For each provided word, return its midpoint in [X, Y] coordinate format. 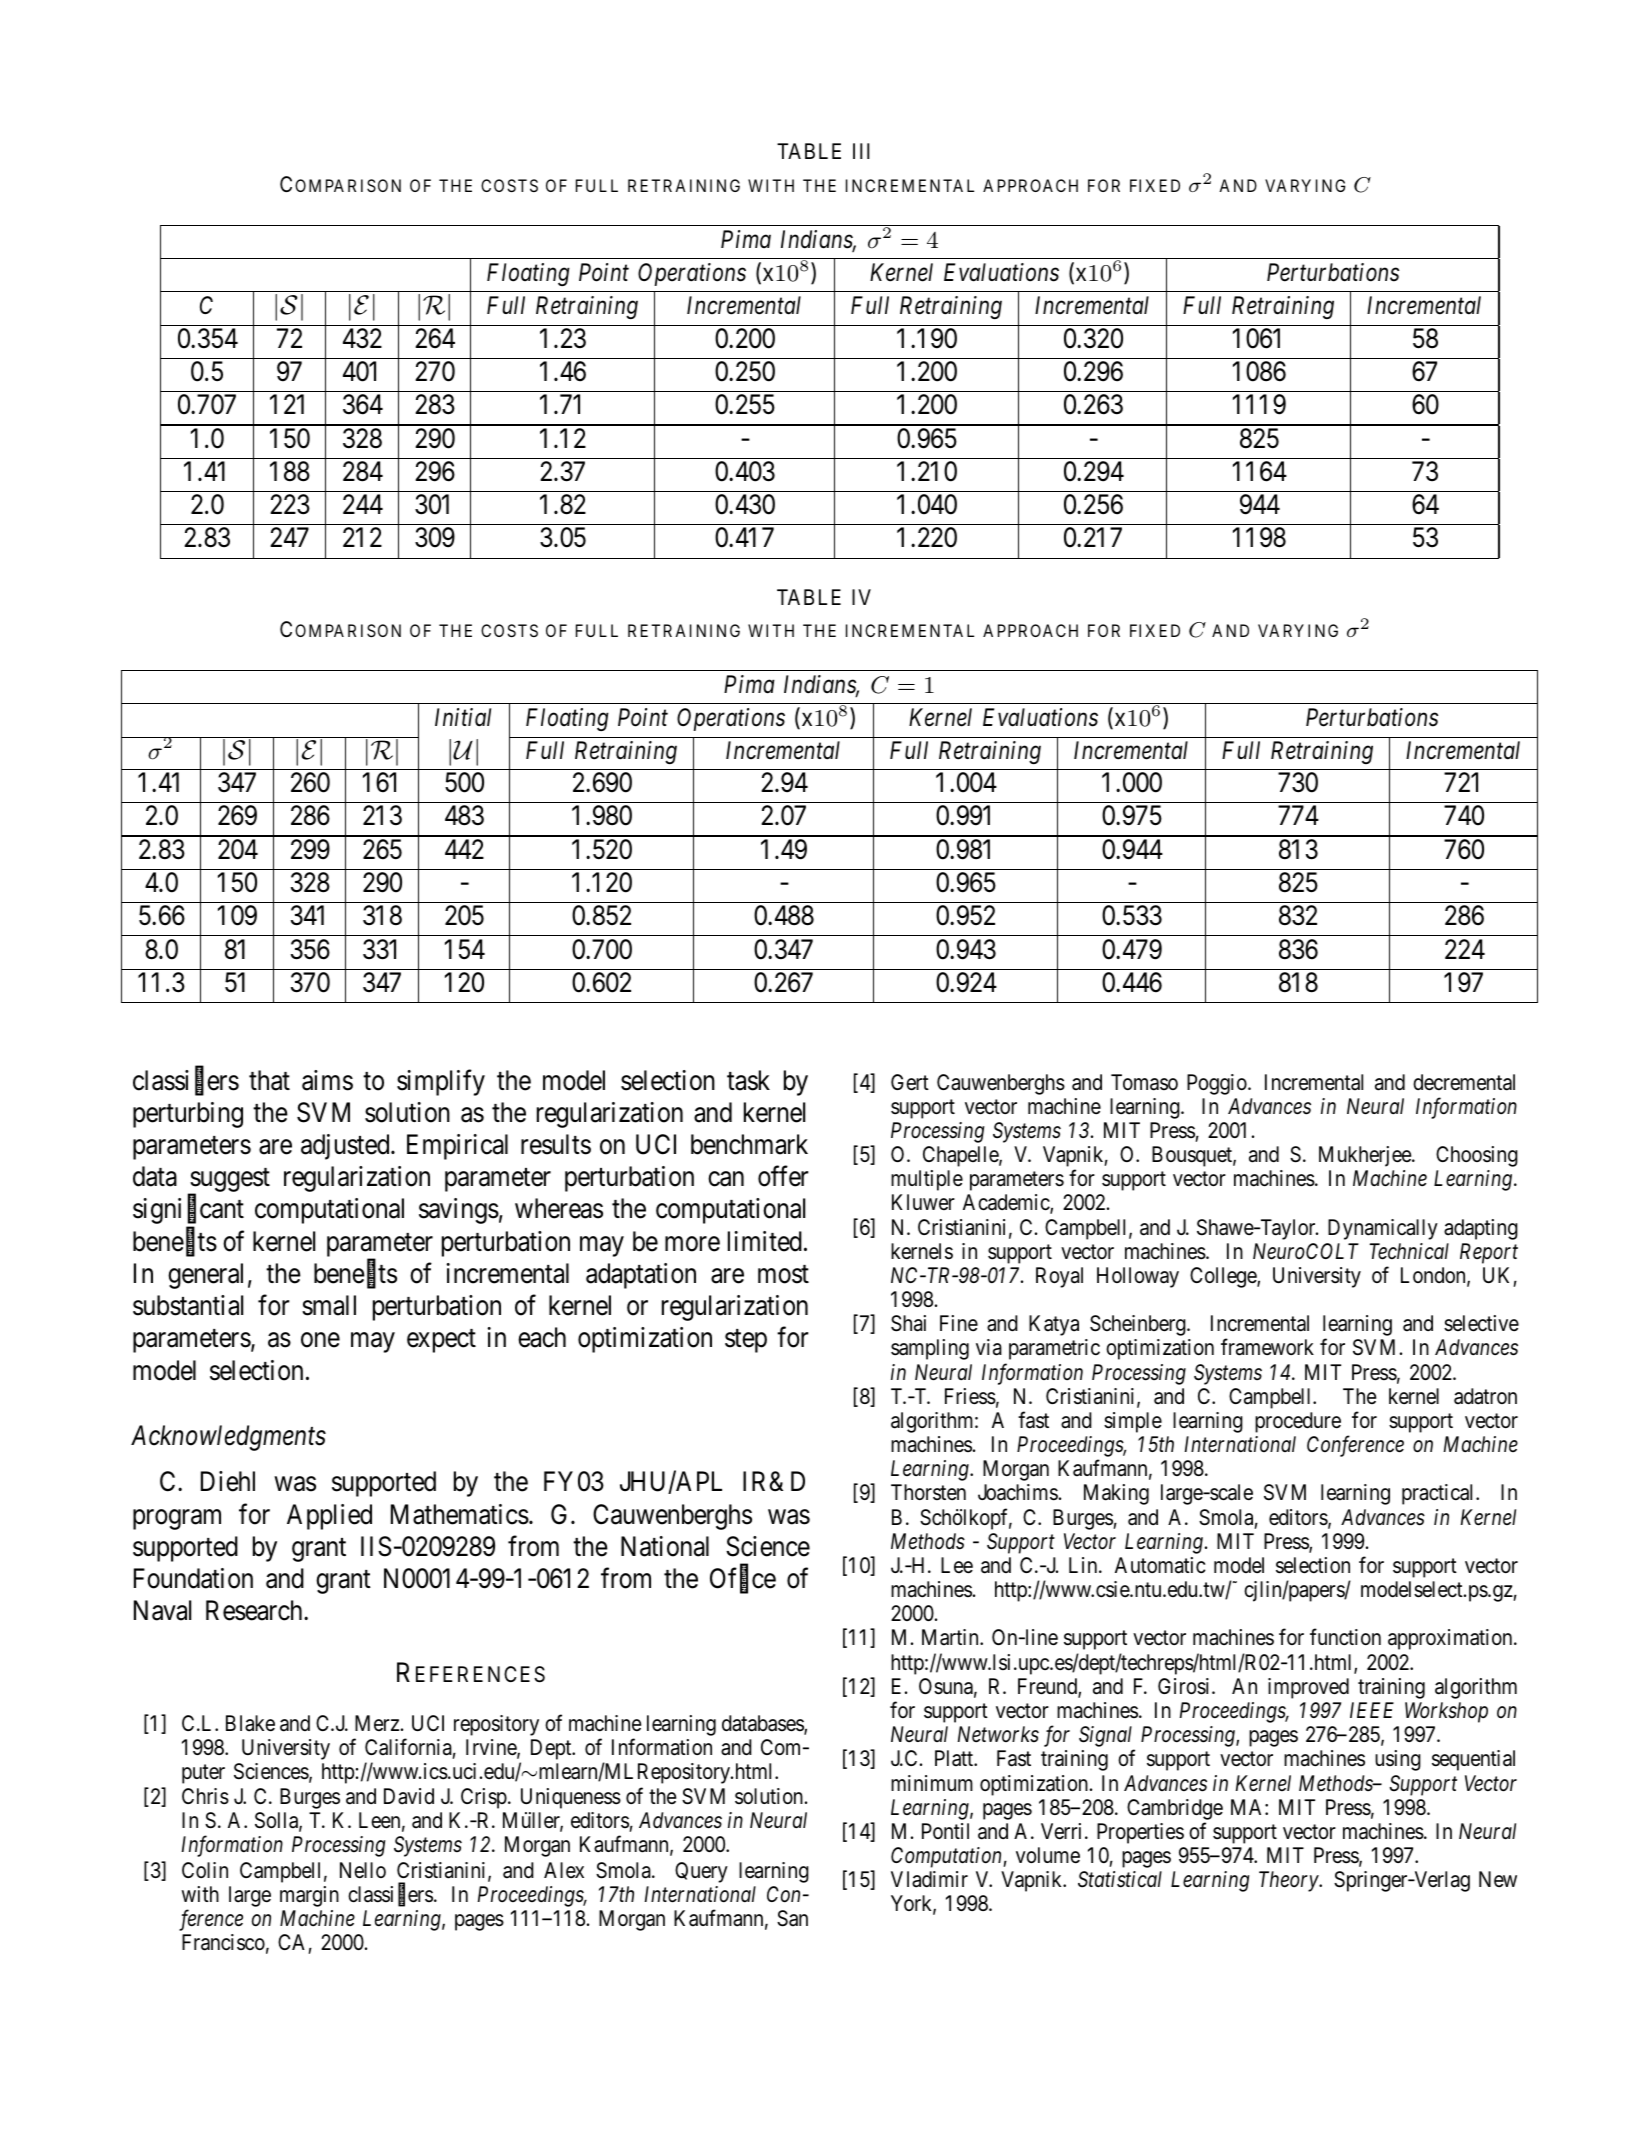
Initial [463, 717]
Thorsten [928, 1492]
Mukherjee [1366, 1156]
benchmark [749, 1144]
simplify [441, 1082]
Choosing [1477, 1156]
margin [309, 1896]
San [792, 1918]
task [748, 1080]
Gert [910, 1082]
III [861, 151]
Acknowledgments [228, 1438]
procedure [1298, 1422]
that [269, 1080]
